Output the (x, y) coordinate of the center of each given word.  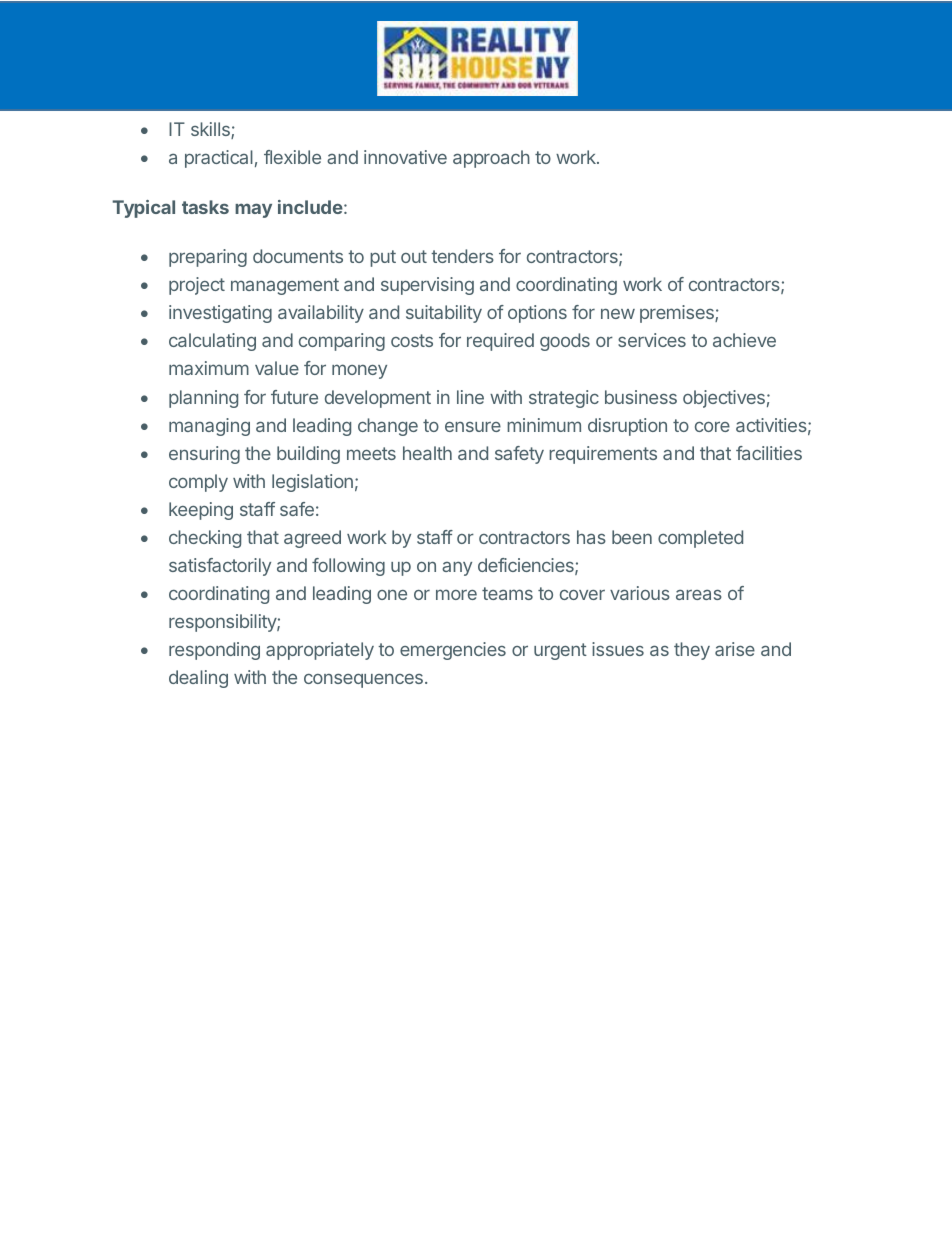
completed (700, 539)
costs (412, 340)
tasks (205, 207)
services (652, 340)
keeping (201, 511)
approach (491, 159)
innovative (405, 157)
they (692, 651)
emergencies (453, 651)
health (427, 453)
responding (214, 651)
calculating (212, 342)
